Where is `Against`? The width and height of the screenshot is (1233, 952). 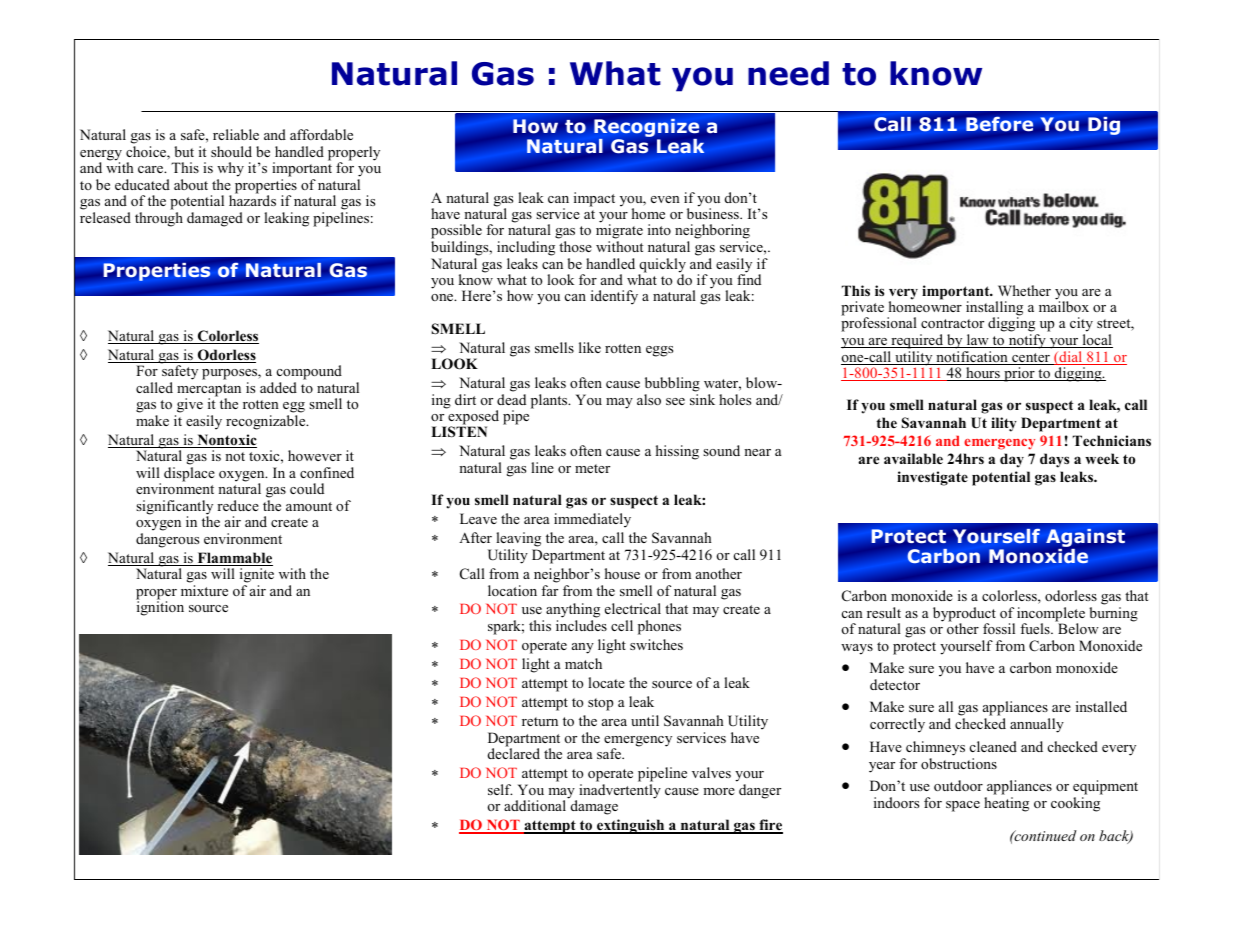 Against is located at coordinates (1085, 539).
